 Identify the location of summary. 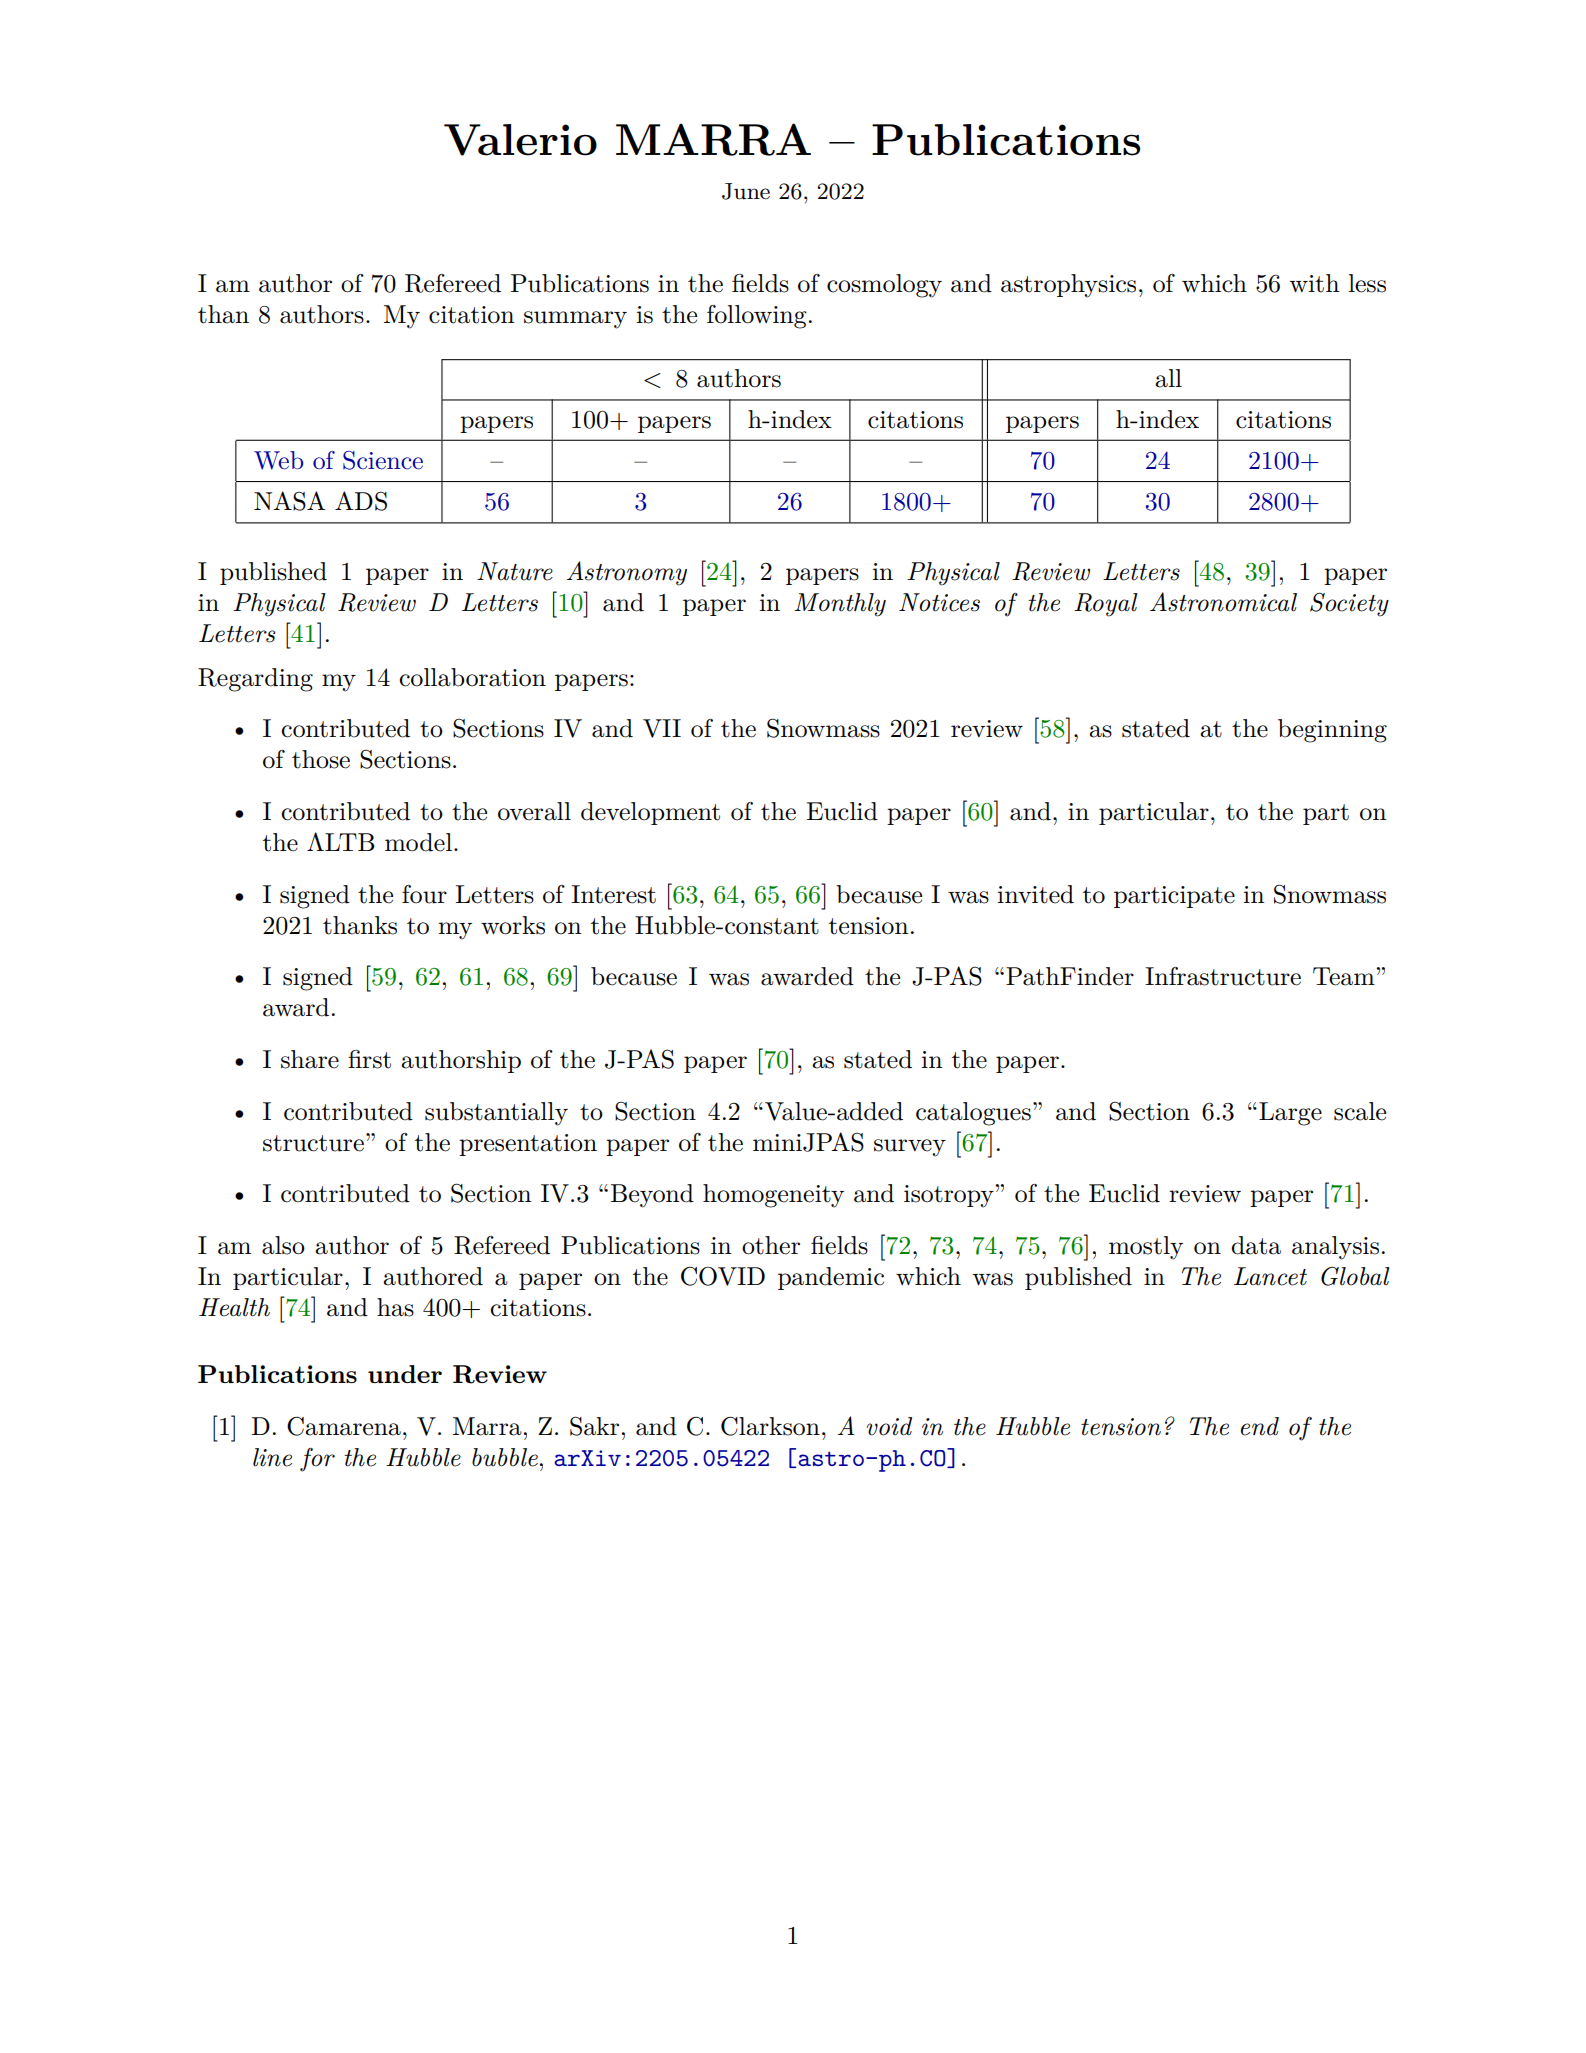
(575, 320).
